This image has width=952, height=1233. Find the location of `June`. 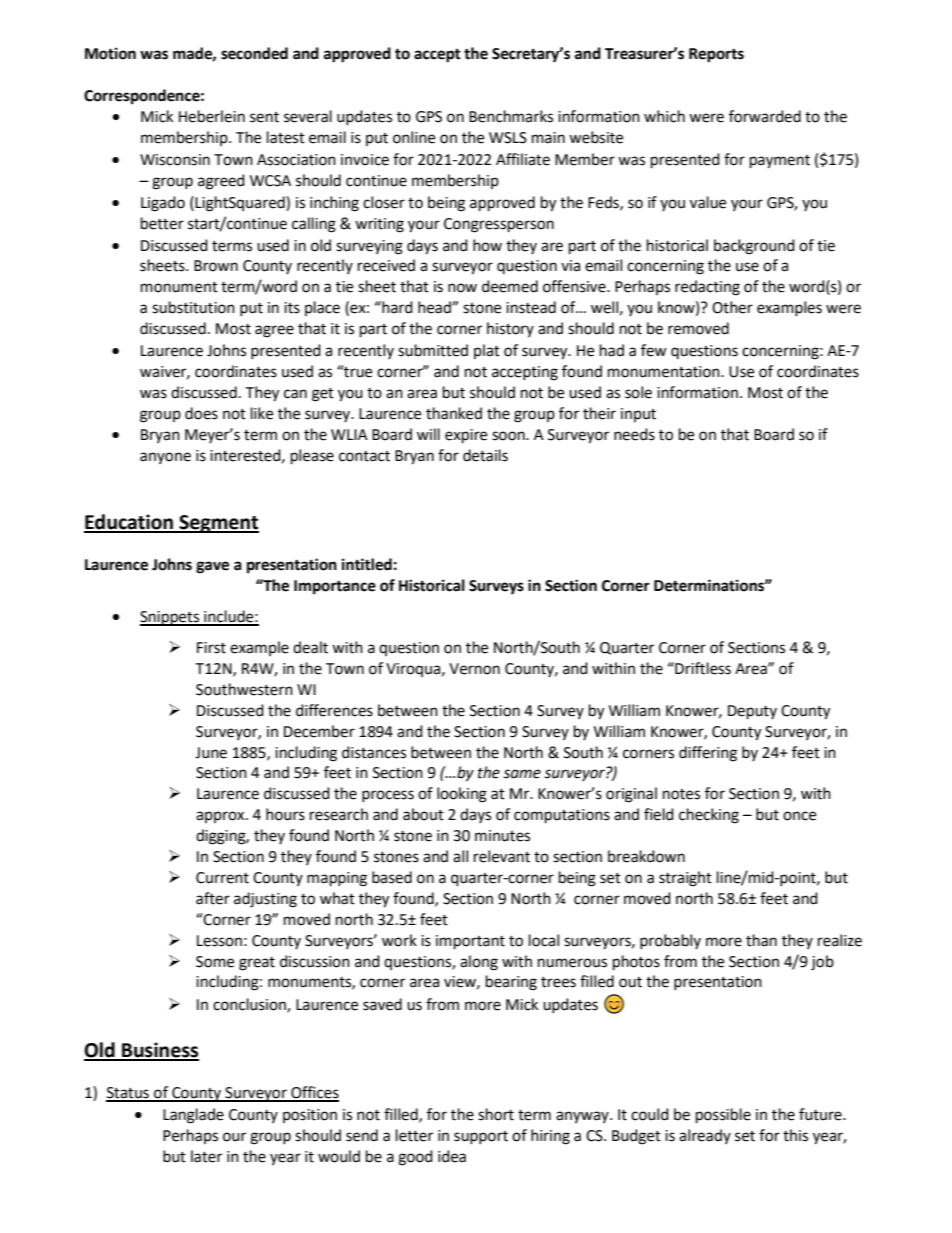

June is located at coordinates (211, 753).
